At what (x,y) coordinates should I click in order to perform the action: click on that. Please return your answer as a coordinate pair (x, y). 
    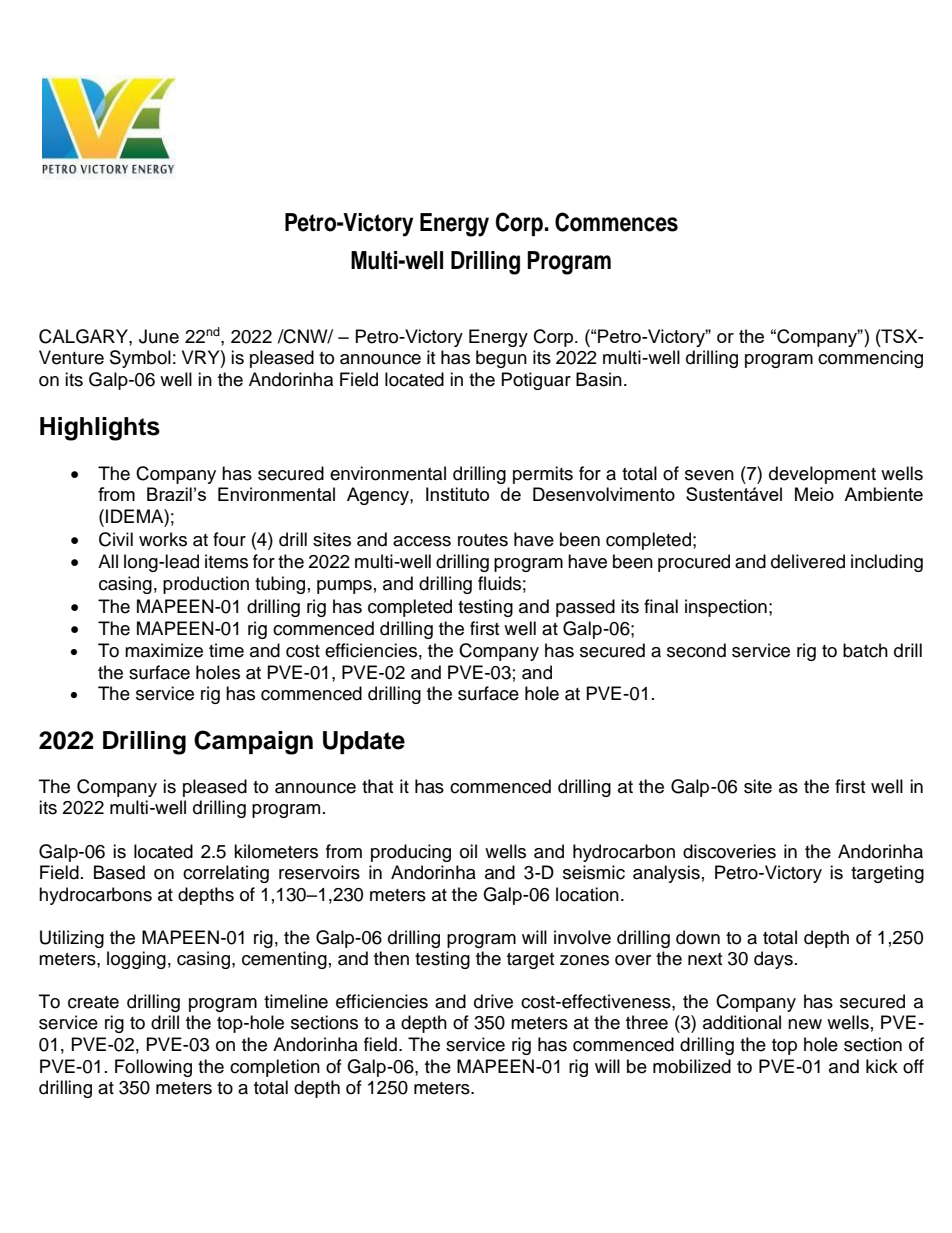
    Looking at the image, I should click on (377, 786).
